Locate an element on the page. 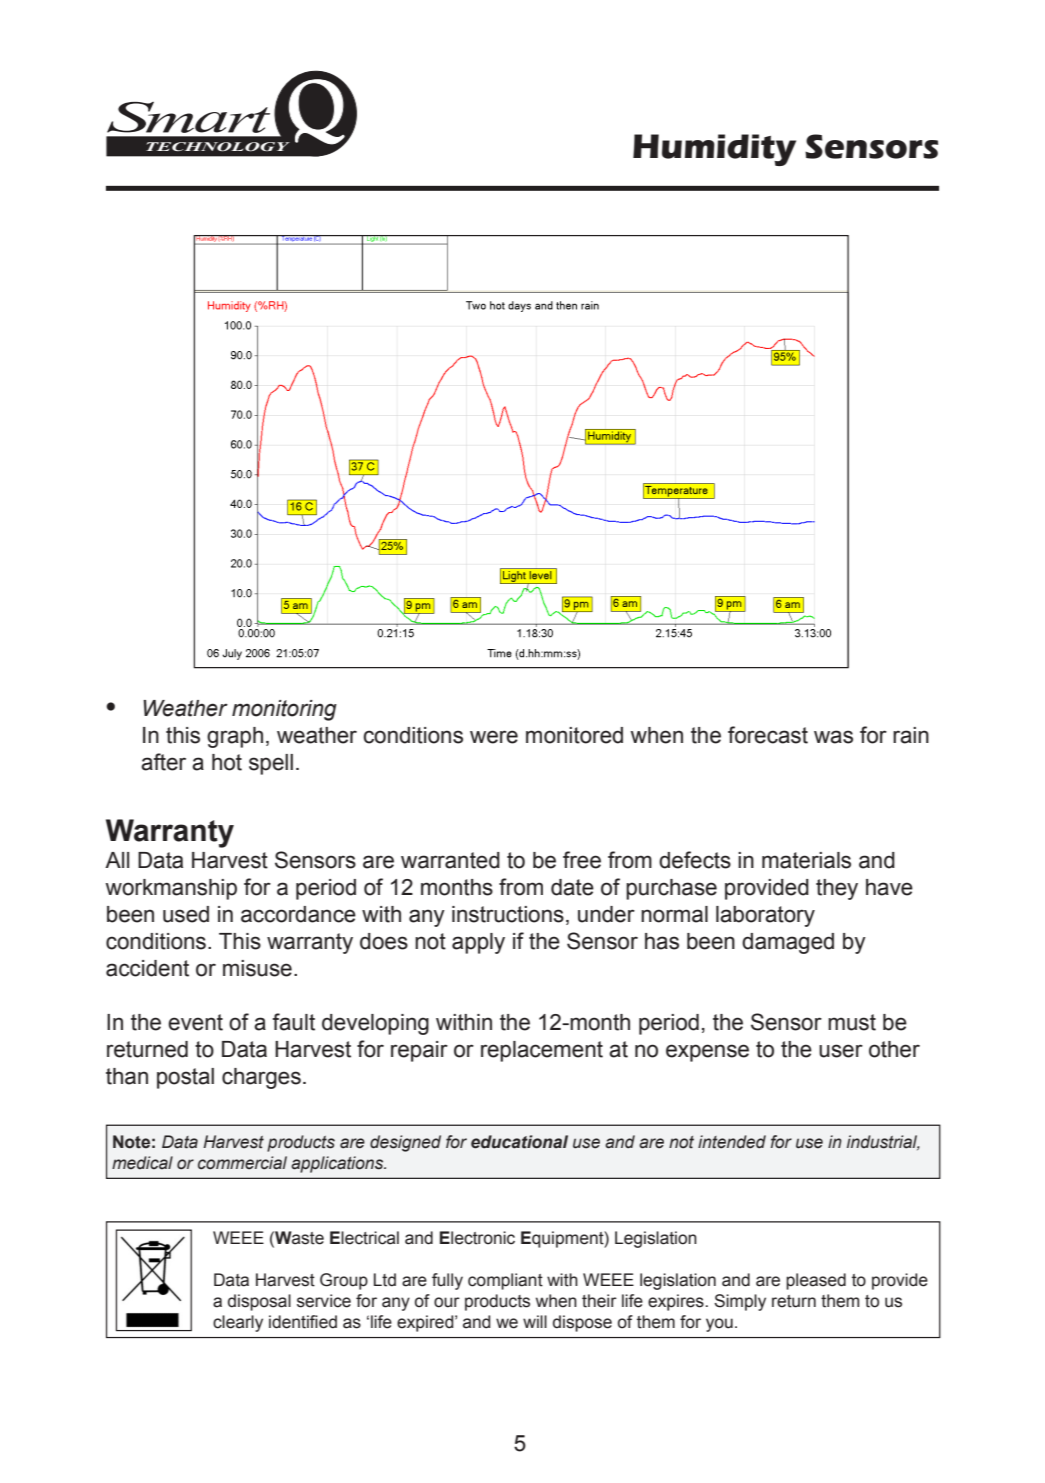  were is located at coordinates (494, 737).
